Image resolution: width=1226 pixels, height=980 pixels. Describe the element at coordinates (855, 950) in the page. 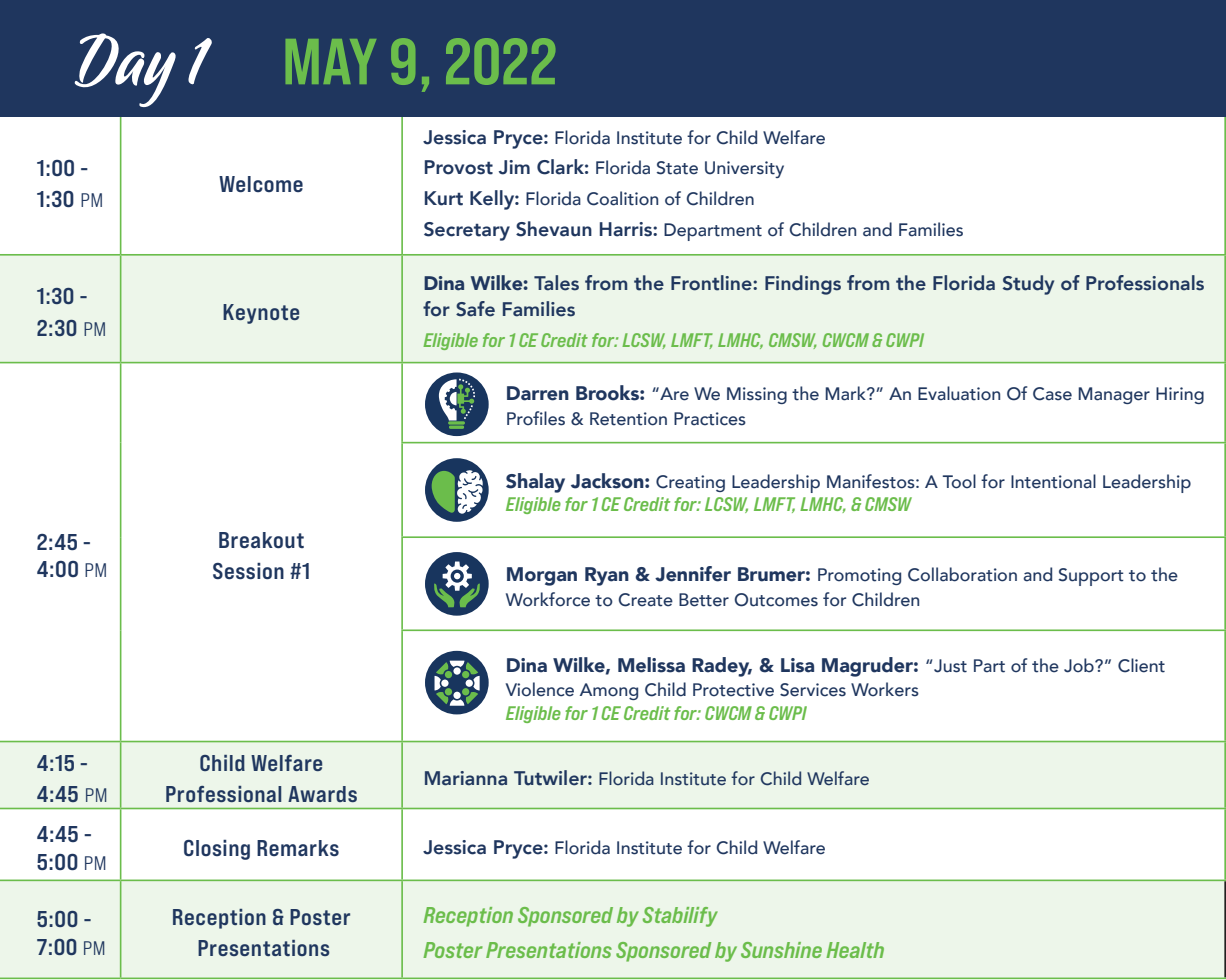

I see `Health` at that location.
